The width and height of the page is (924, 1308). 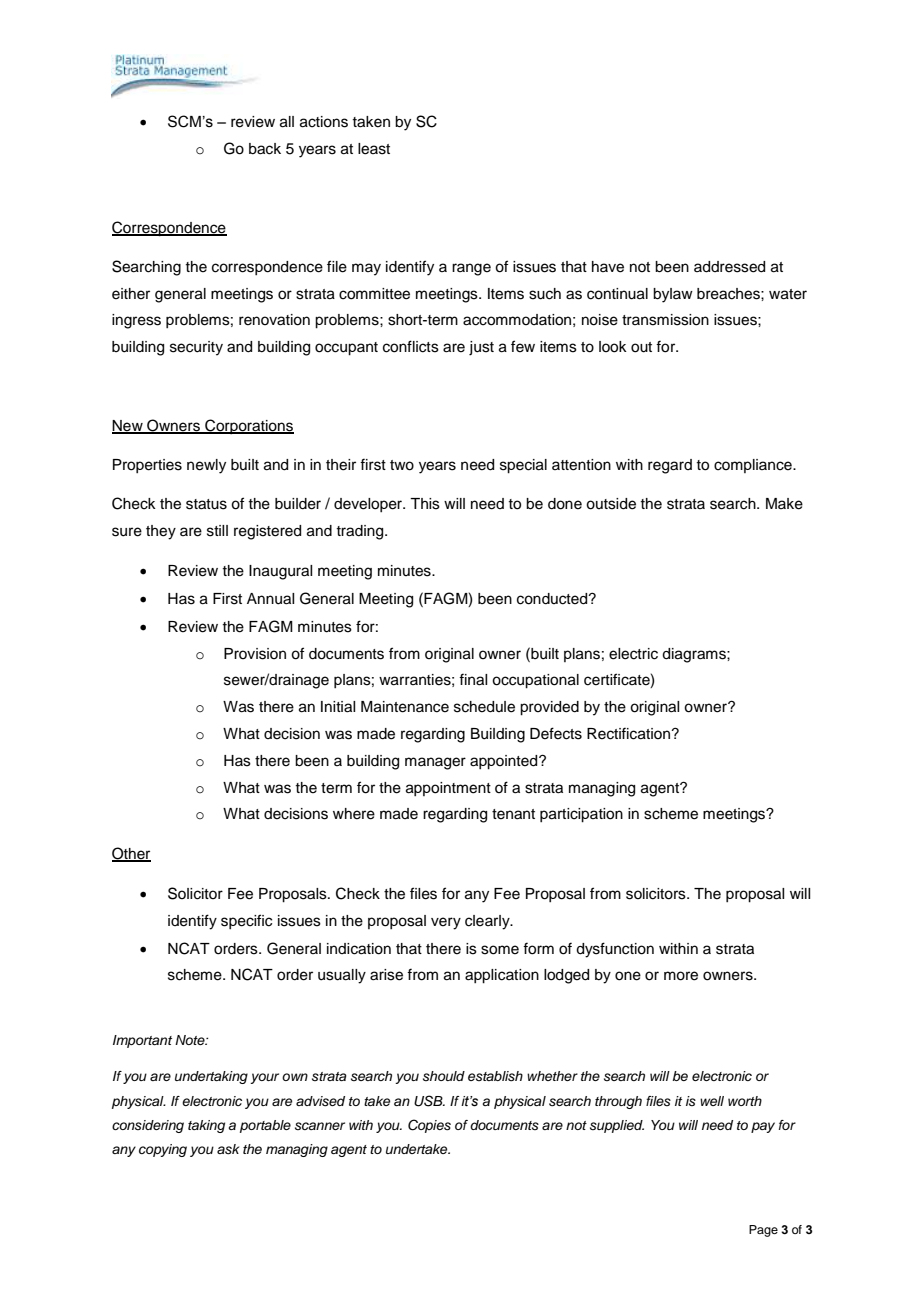 I want to click on more, so click(x=681, y=976).
